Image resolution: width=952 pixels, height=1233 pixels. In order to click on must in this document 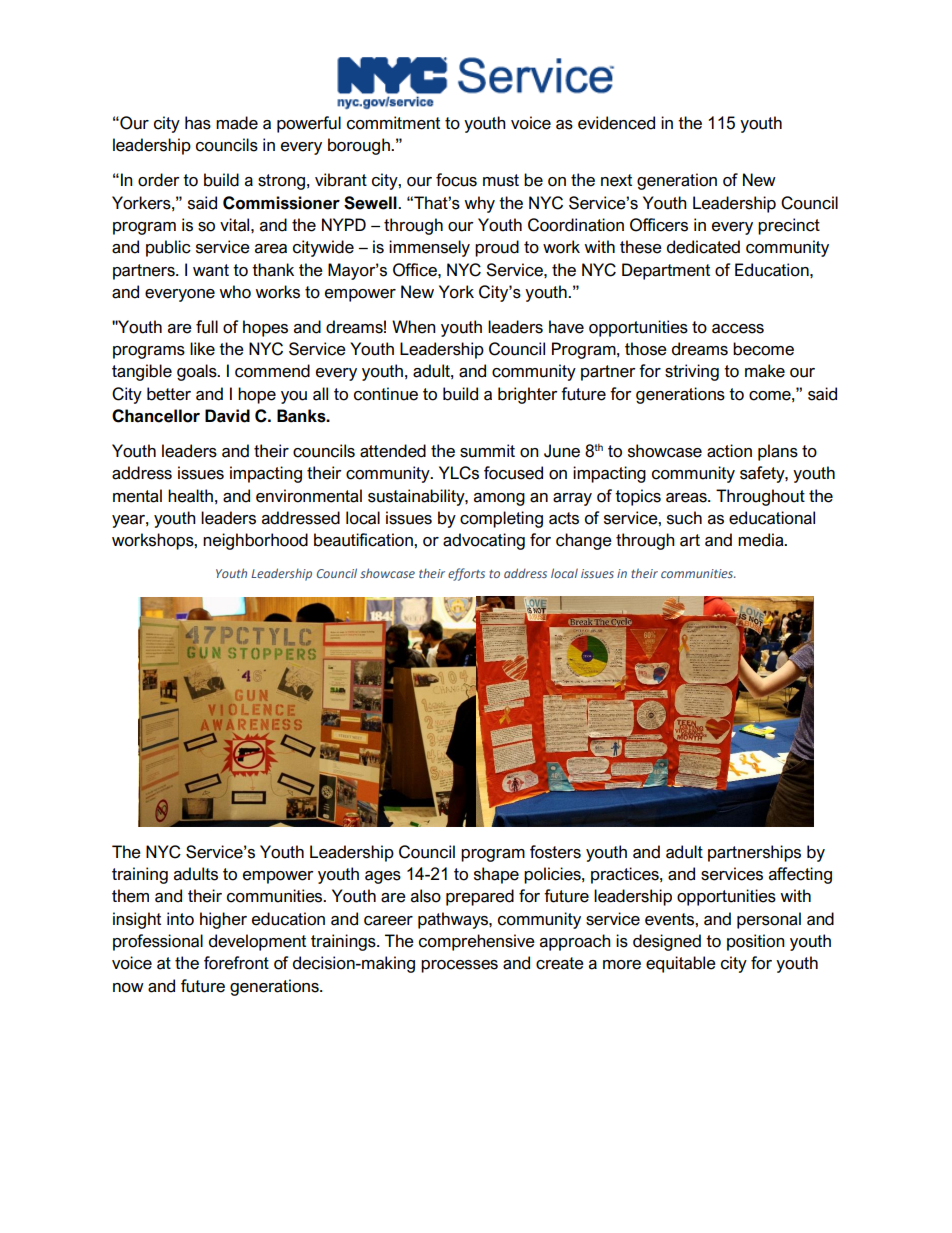, I will do `click(501, 180)`.
